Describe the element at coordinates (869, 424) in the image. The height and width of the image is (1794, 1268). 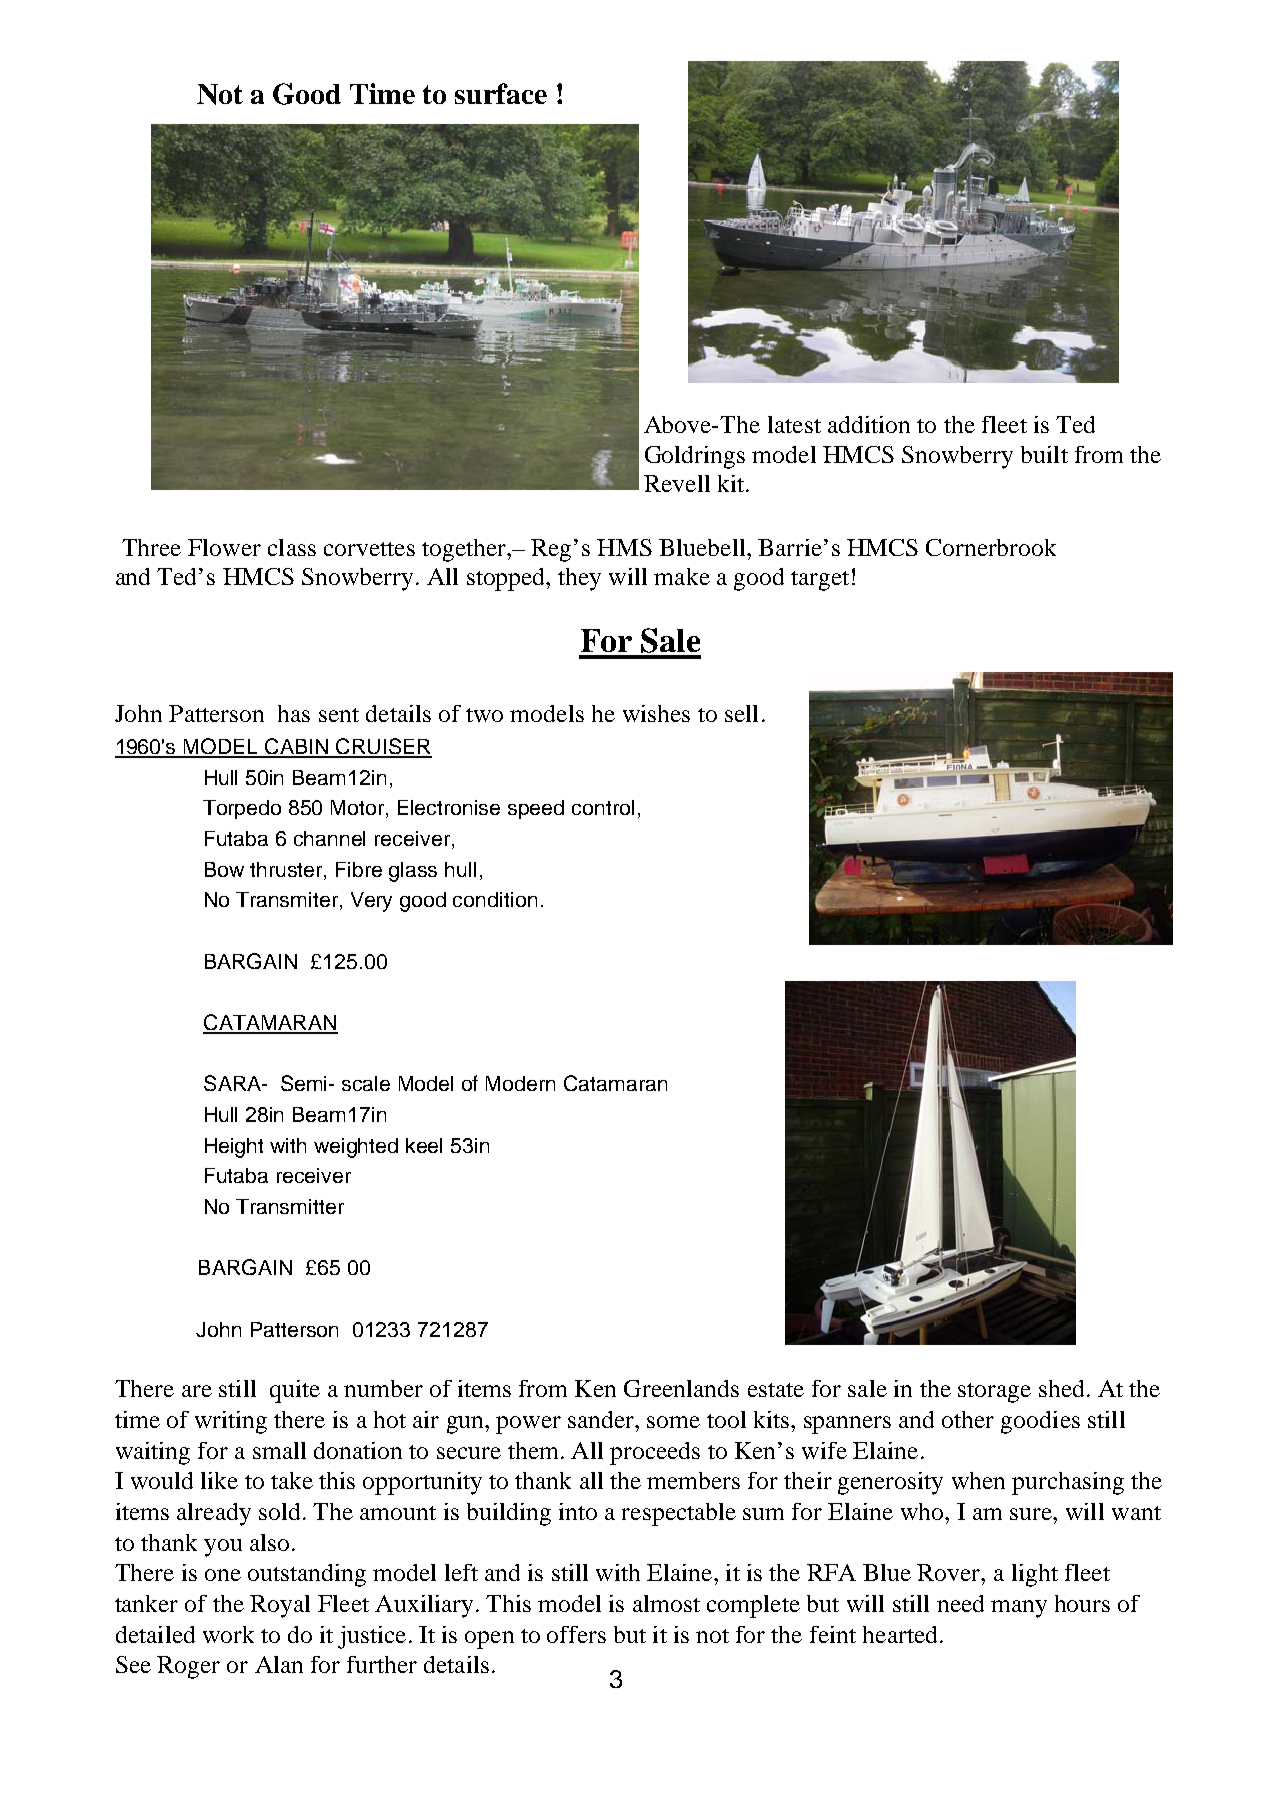
I see `addition` at that location.
